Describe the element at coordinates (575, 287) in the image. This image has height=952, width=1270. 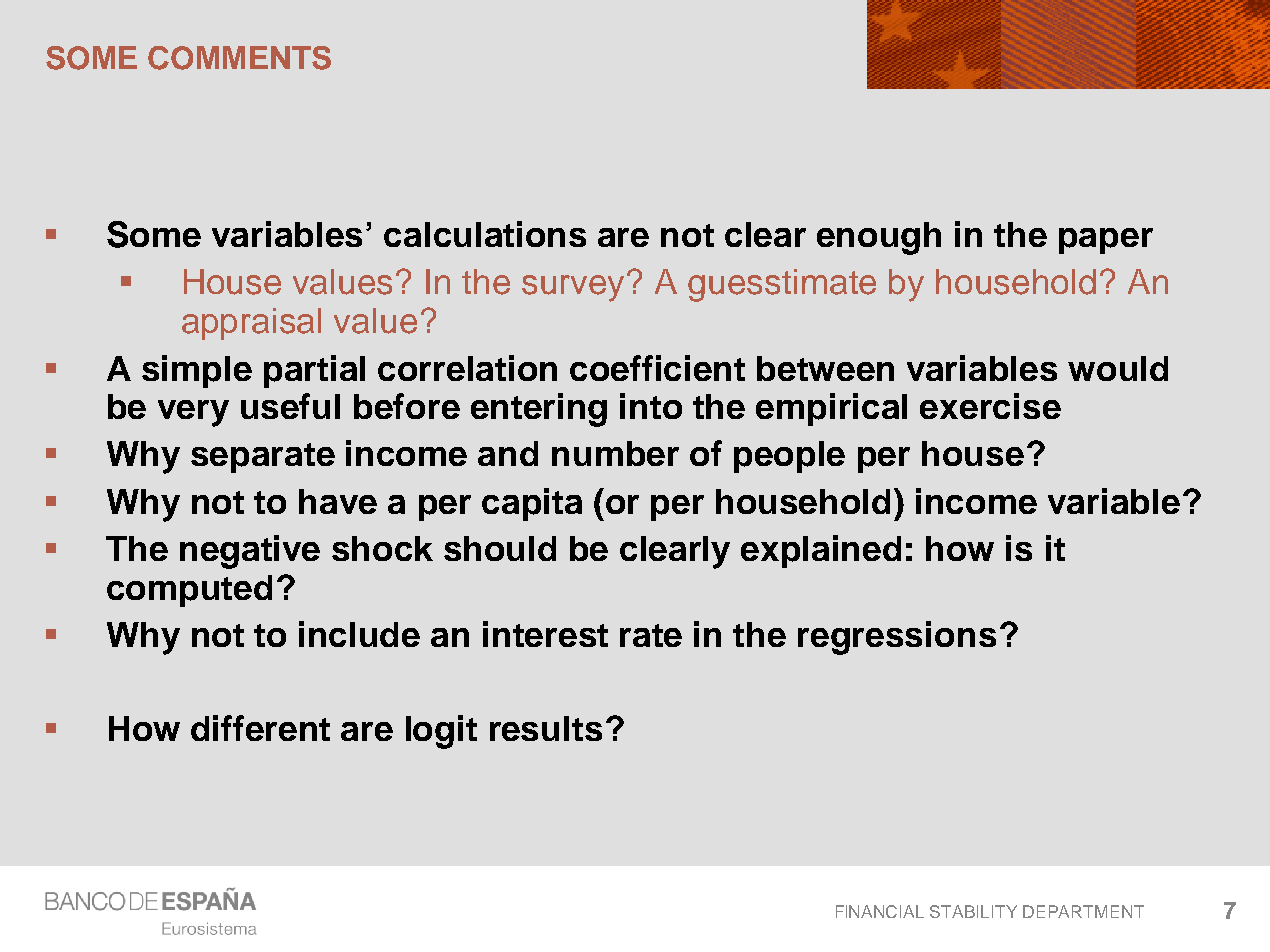
I see `survey` at that location.
